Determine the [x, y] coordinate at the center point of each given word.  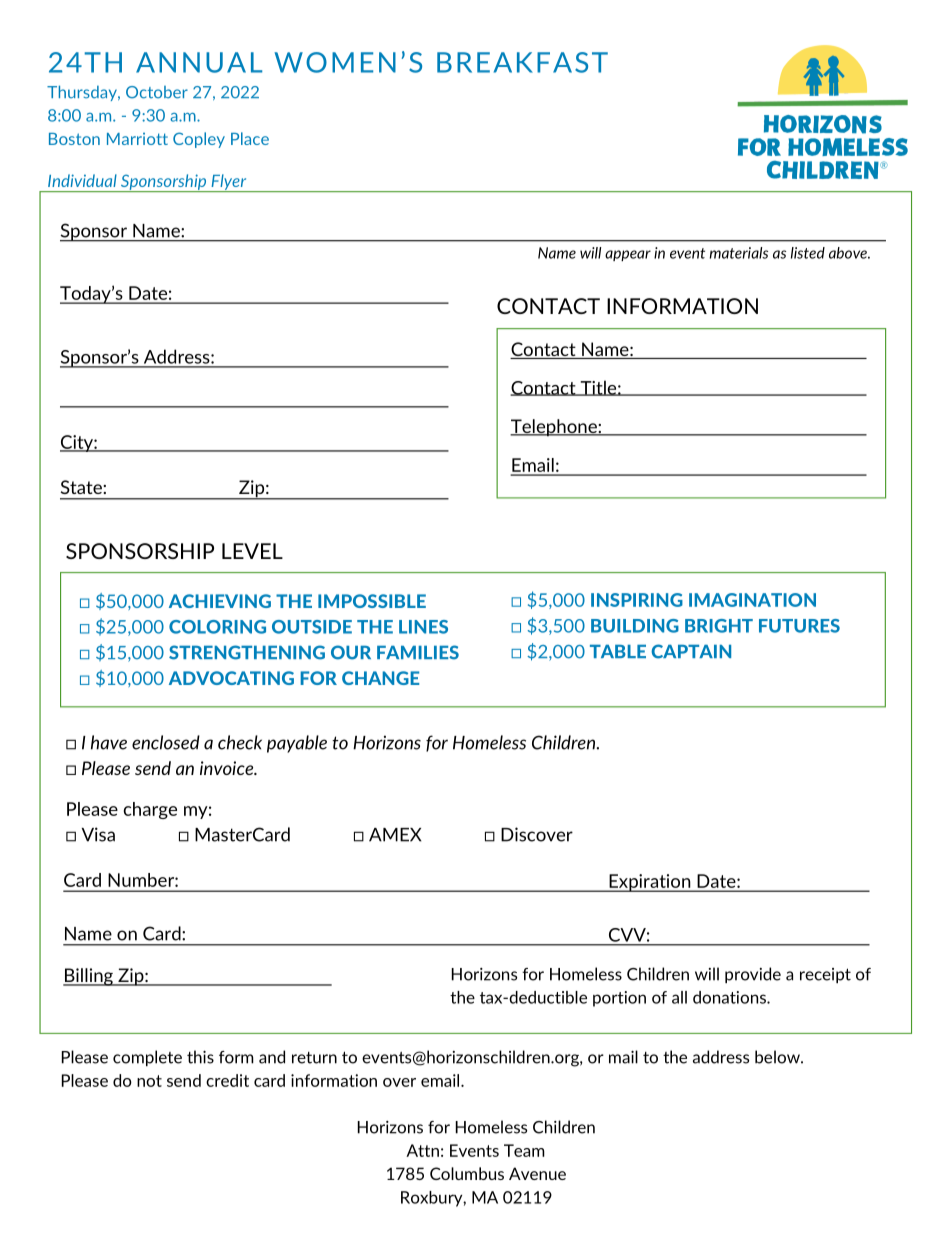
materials [739, 253]
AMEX [395, 835]
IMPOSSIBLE [372, 601]
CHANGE [380, 678]
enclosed [166, 742]
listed [808, 253]
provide [753, 975]
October [157, 92]
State [82, 487]
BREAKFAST [522, 62]
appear [628, 255]
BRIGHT [719, 626]
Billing [89, 977]
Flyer [229, 183]
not [149, 1081]
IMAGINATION [752, 600]
